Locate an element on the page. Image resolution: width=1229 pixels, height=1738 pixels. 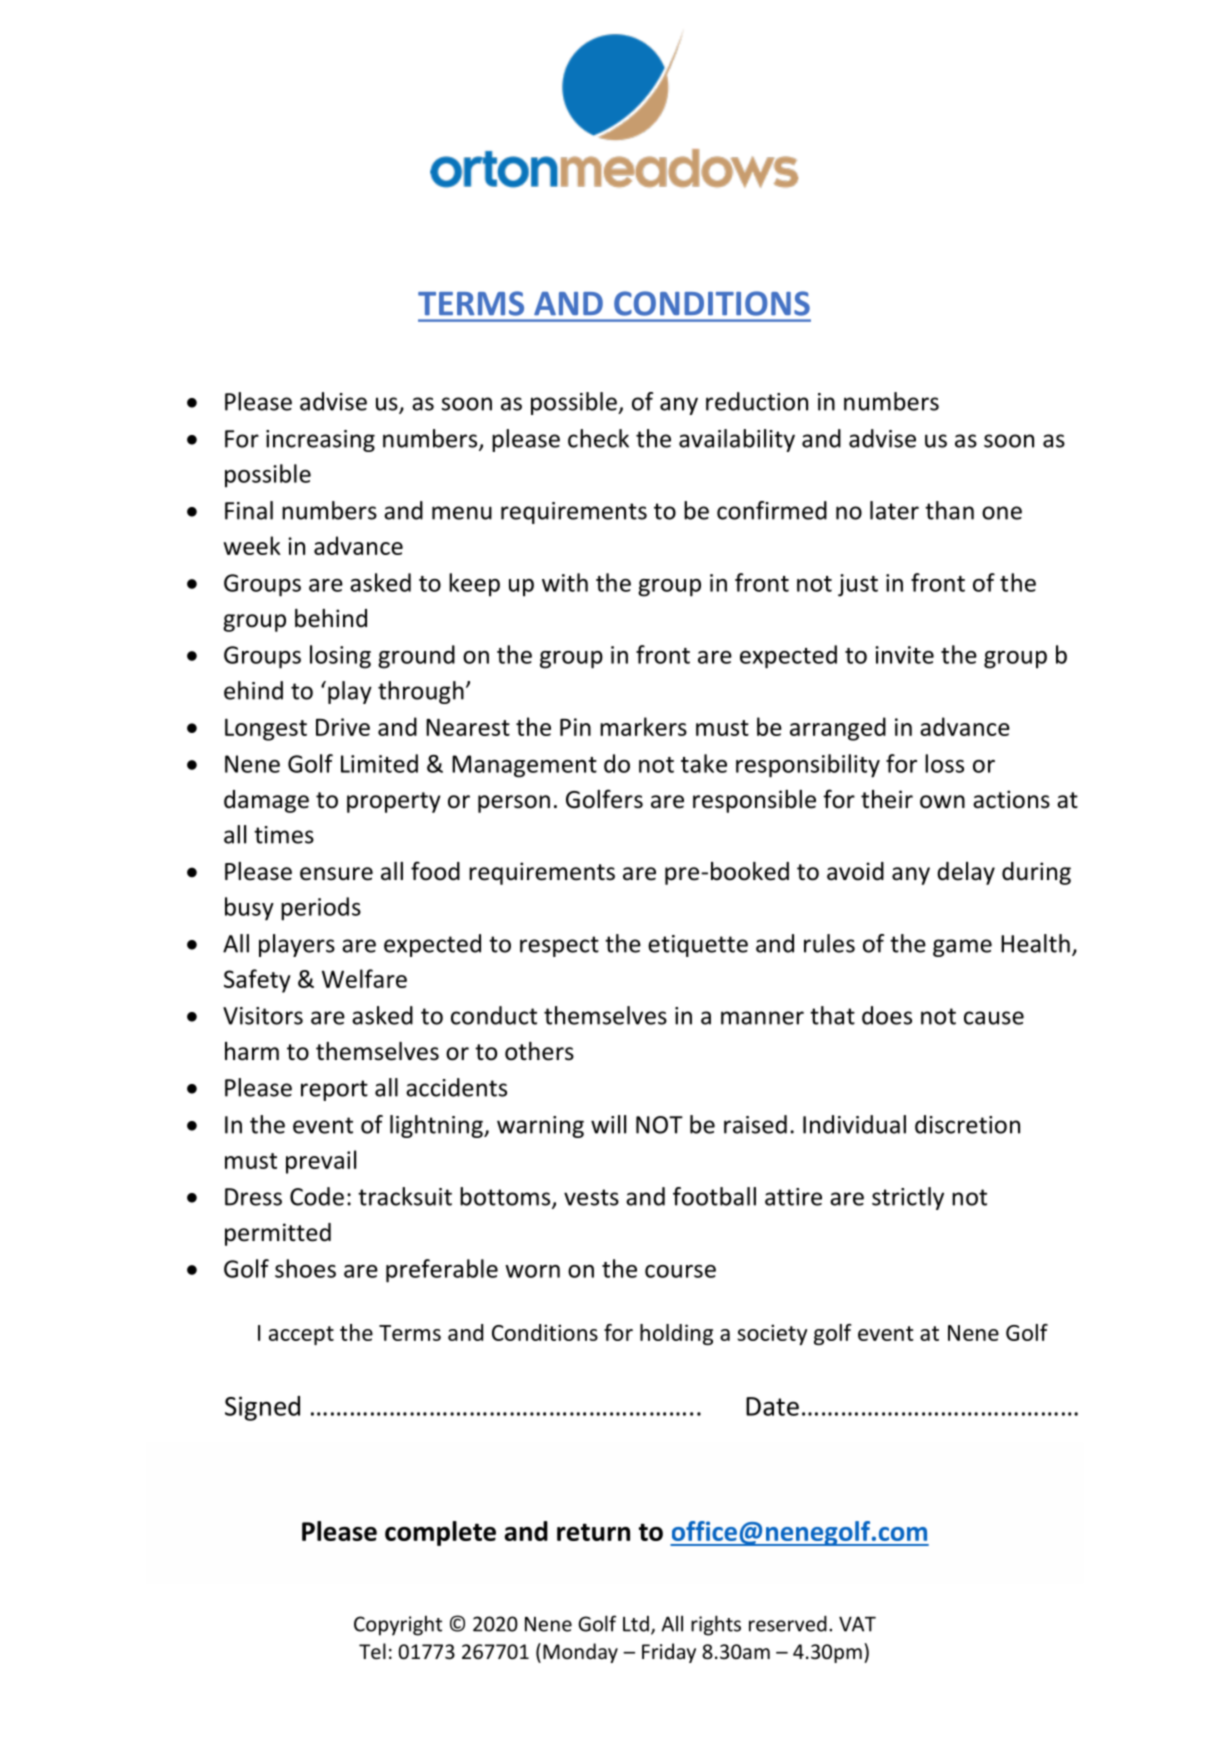
will is located at coordinates (608, 1124).
